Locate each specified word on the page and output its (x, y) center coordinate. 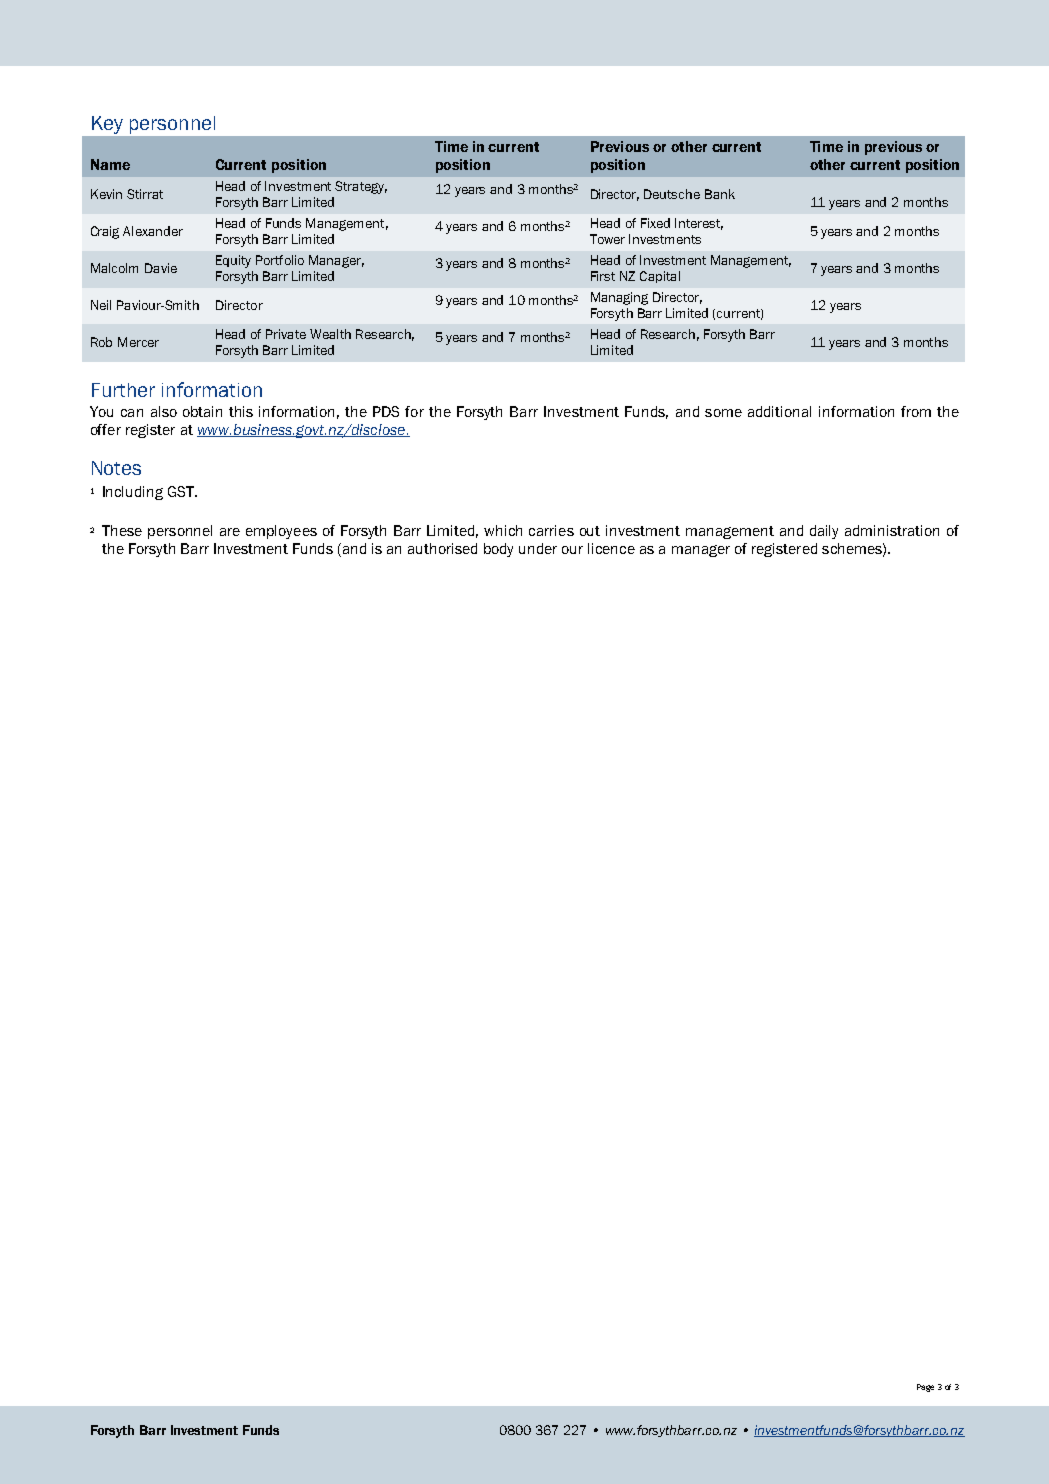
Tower (607, 239)
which (503, 530)
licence (611, 548)
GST (182, 491)
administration (892, 530)
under (538, 548)
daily (824, 532)
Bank (720, 194)
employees (281, 532)
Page (925, 1388)
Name (110, 164)
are (230, 532)
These (122, 530)
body (498, 550)
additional (779, 411)
